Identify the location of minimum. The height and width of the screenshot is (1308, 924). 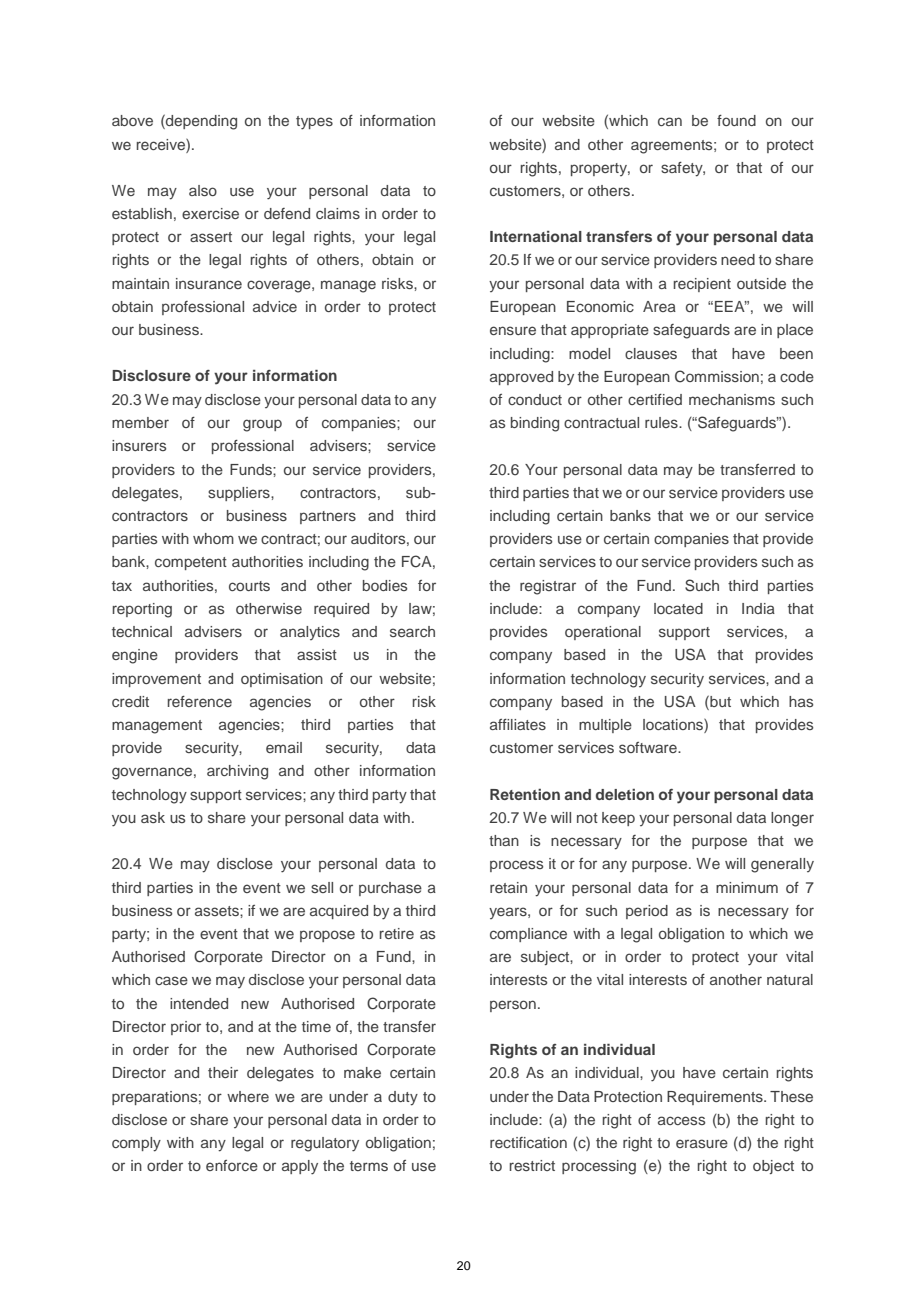
(747, 887).
